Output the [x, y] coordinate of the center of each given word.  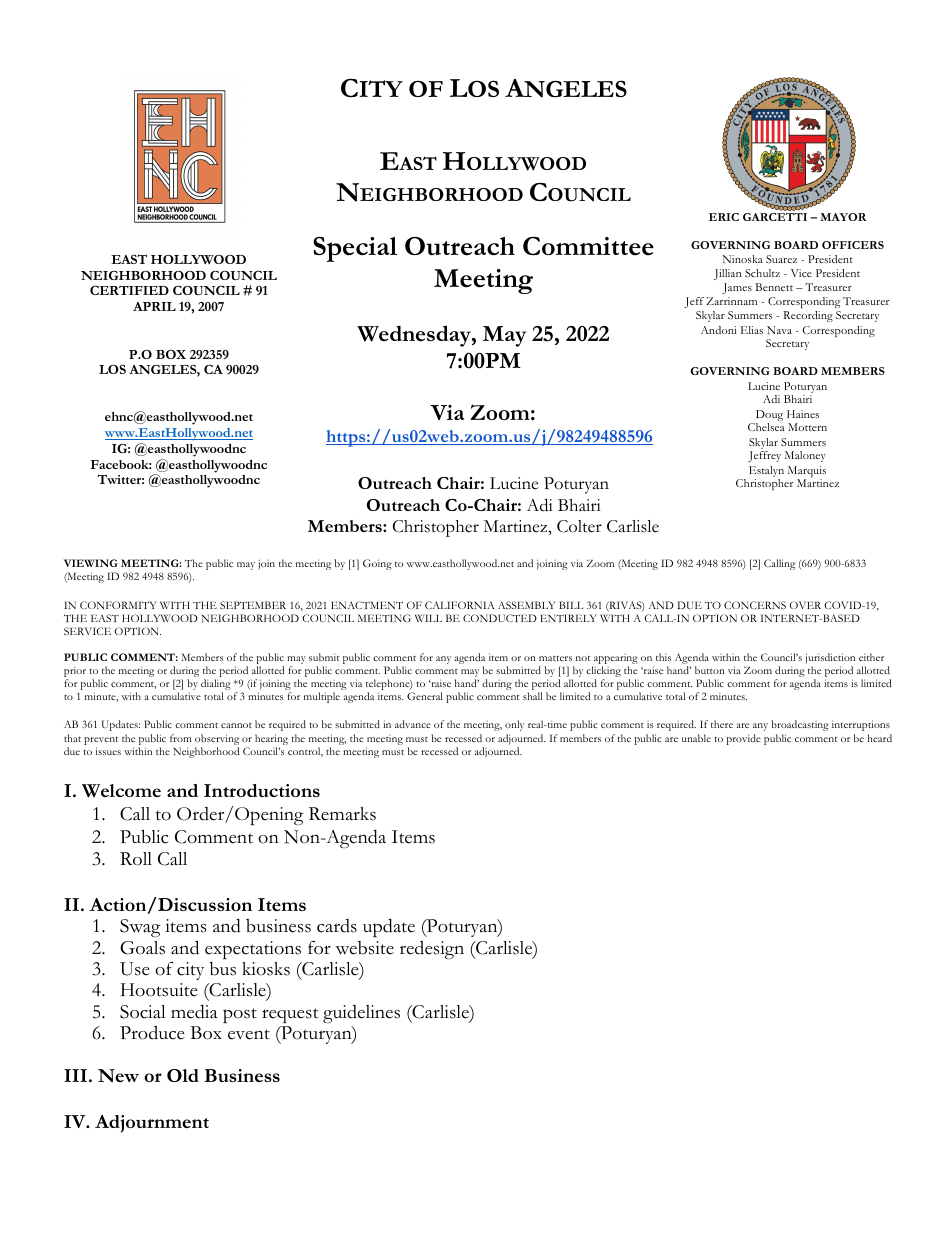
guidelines [361, 1014]
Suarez [781, 259]
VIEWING [91, 563]
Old [183, 1075]
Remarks [342, 814]
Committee [588, 246]
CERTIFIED [129, 290]
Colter [579, 526]
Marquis [807, 473]
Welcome [121, 791]
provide [744, 739]
